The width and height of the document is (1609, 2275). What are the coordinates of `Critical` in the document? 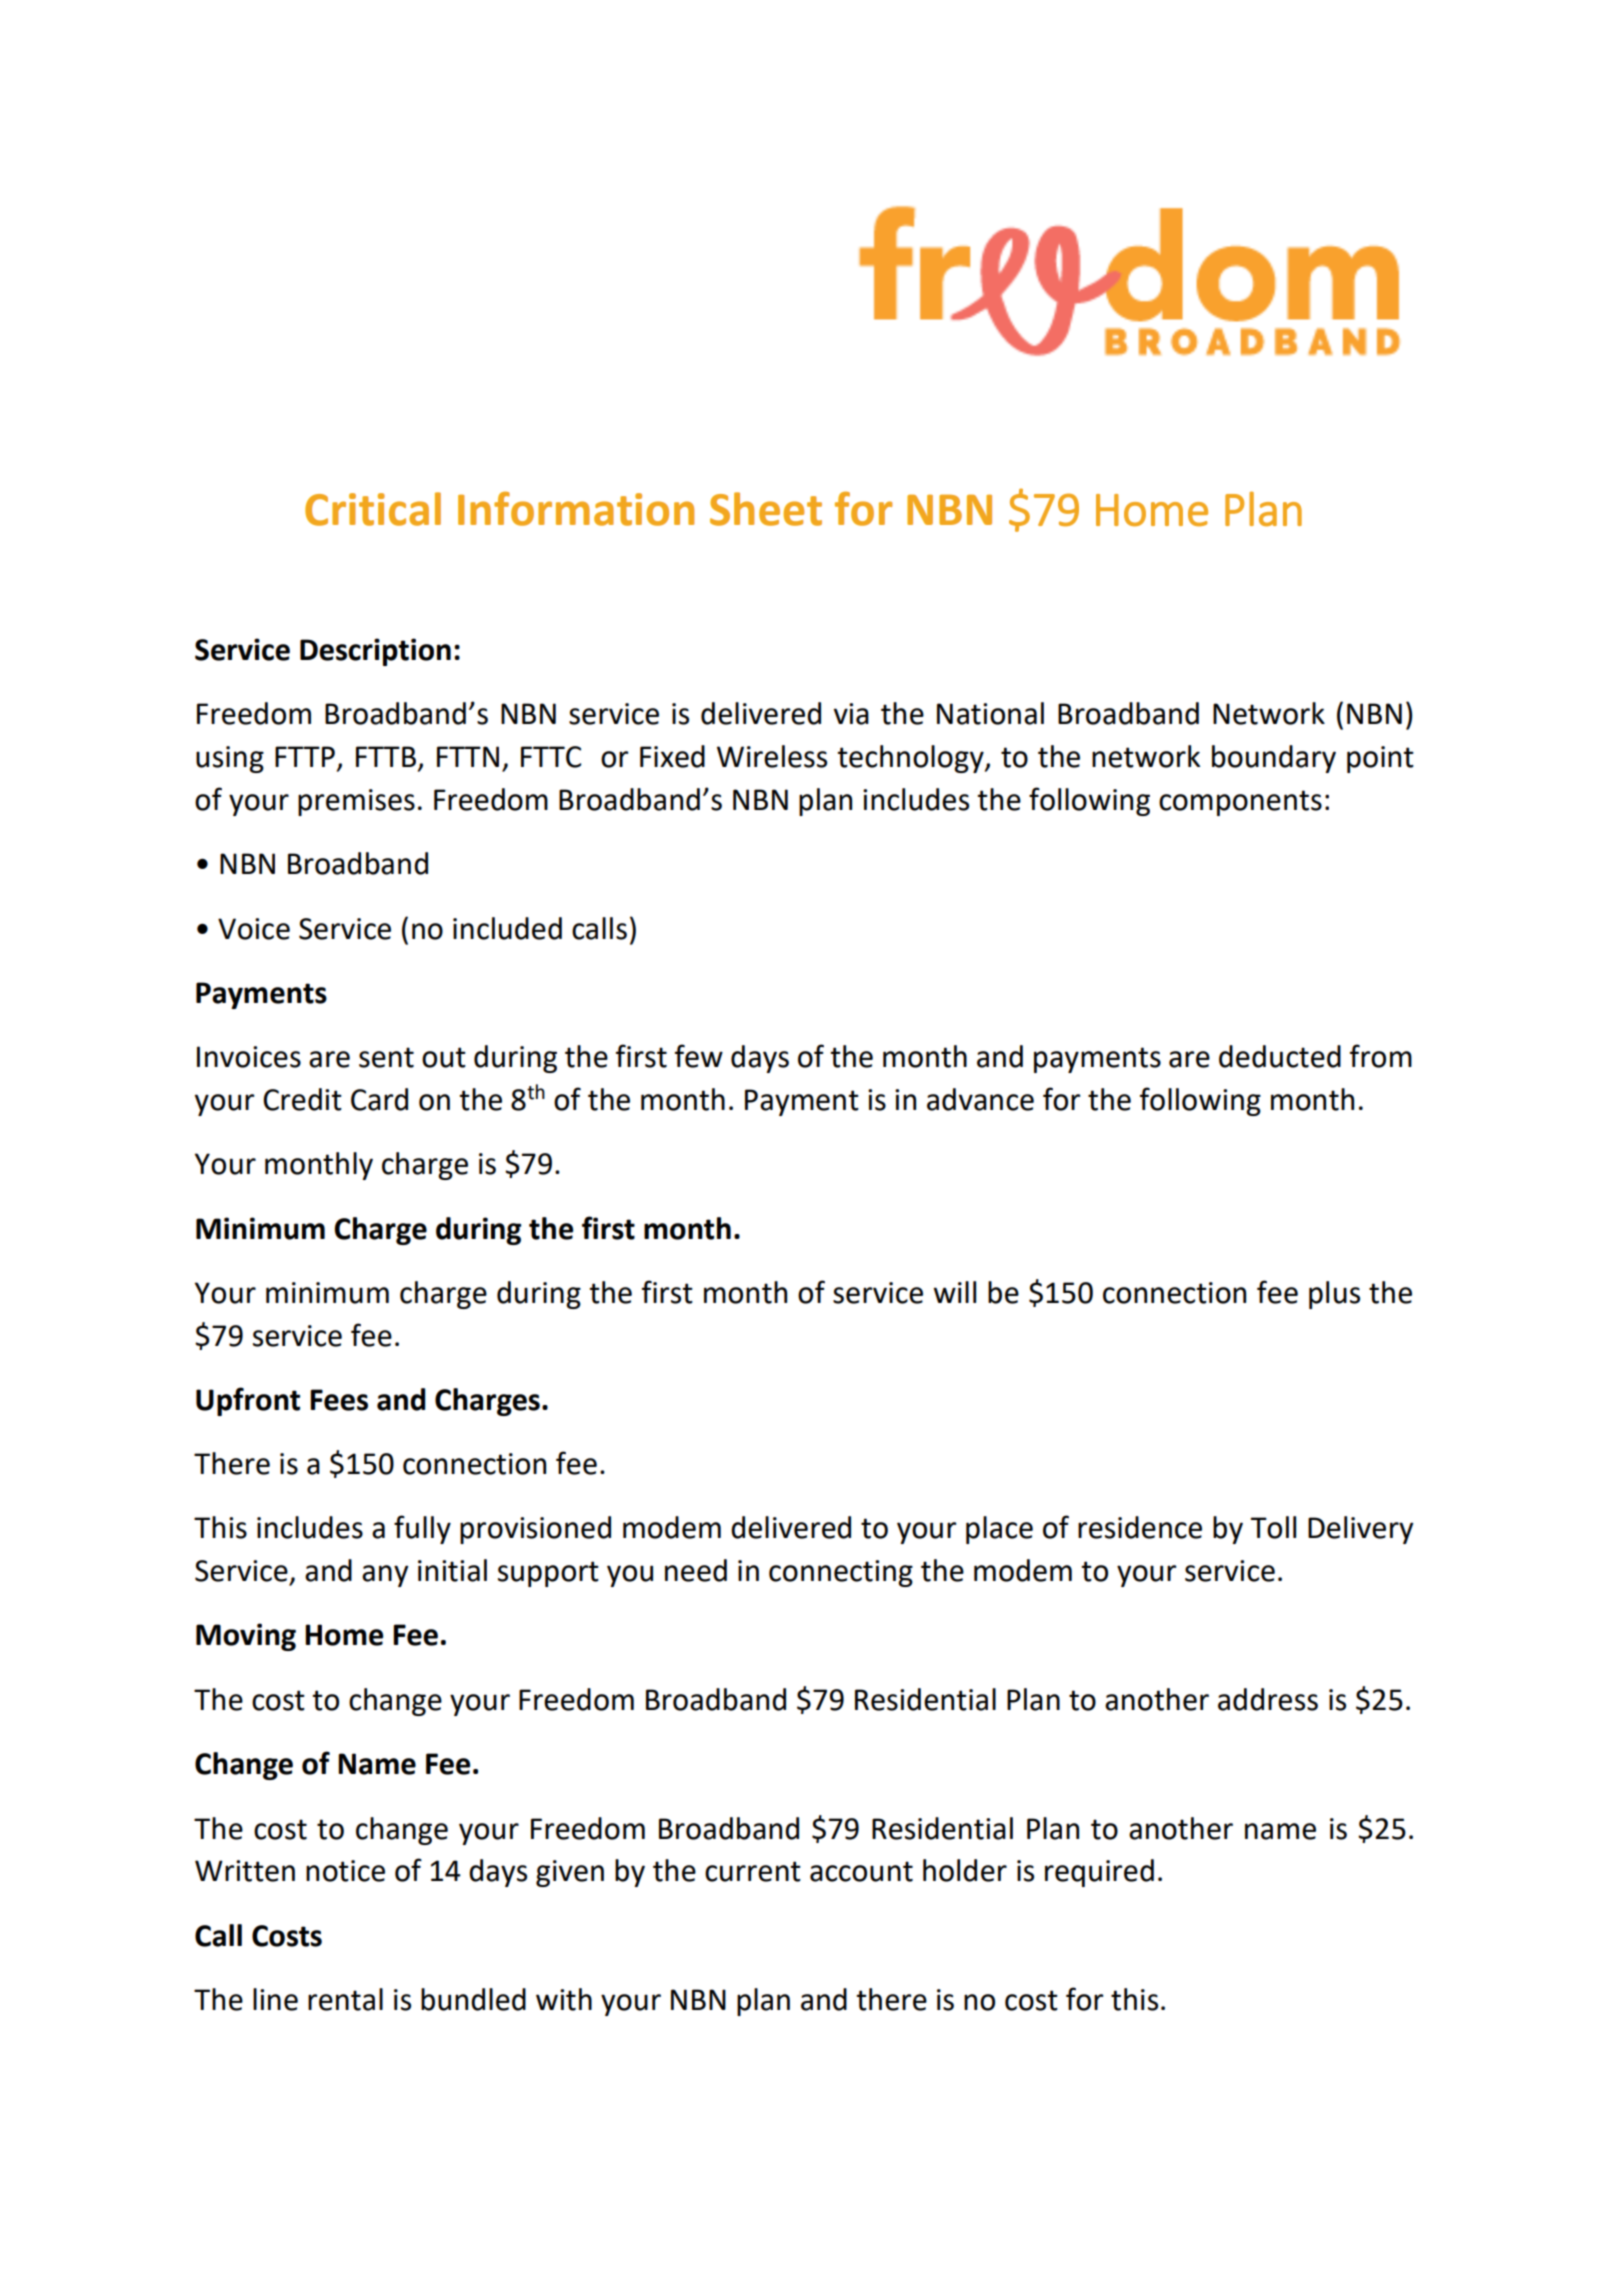 It's located at (373, 509).
